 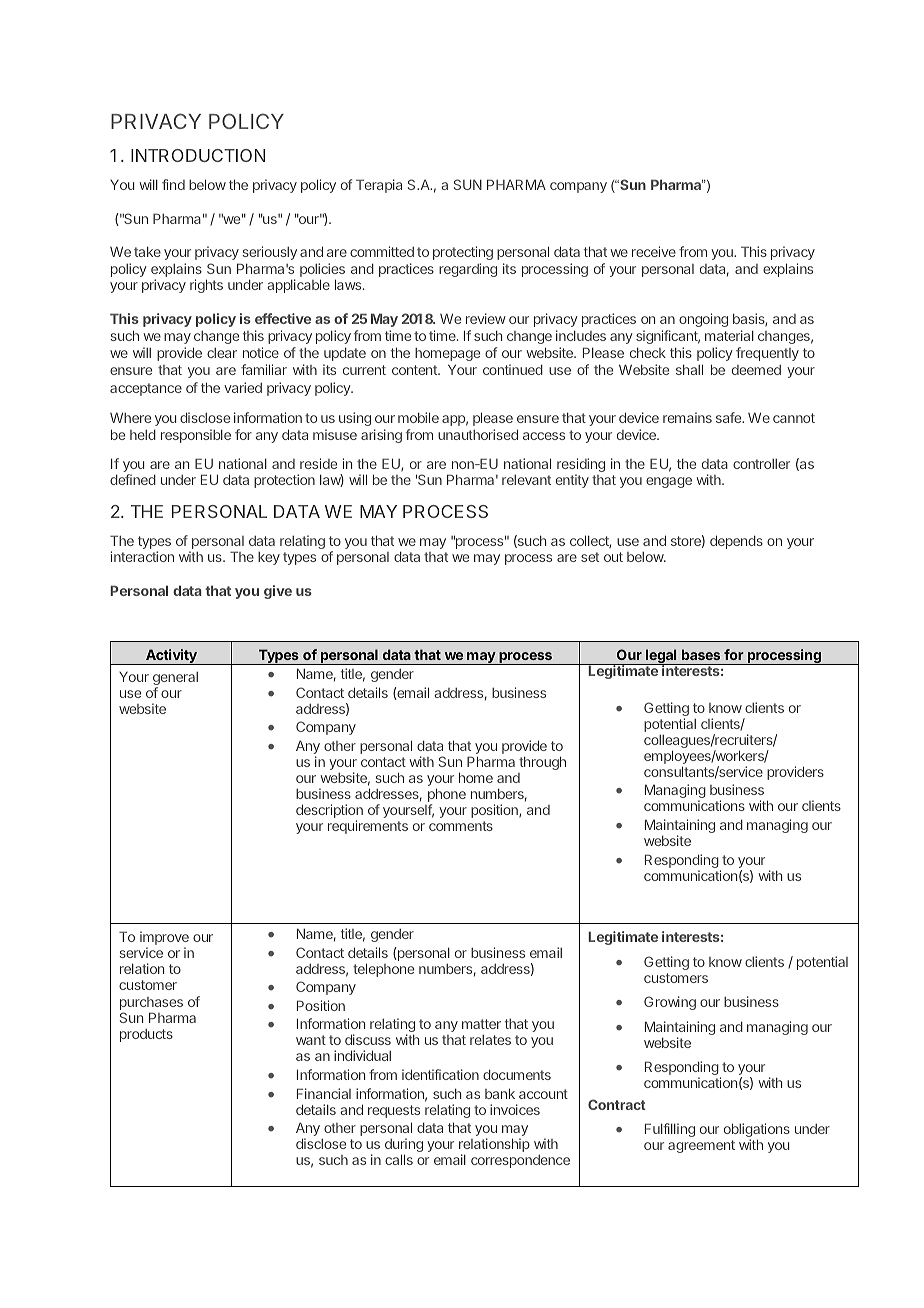 What do you see at coordinates (730, 417) in the screenshot?
I see `safe` at bounding box center [730, 417].
